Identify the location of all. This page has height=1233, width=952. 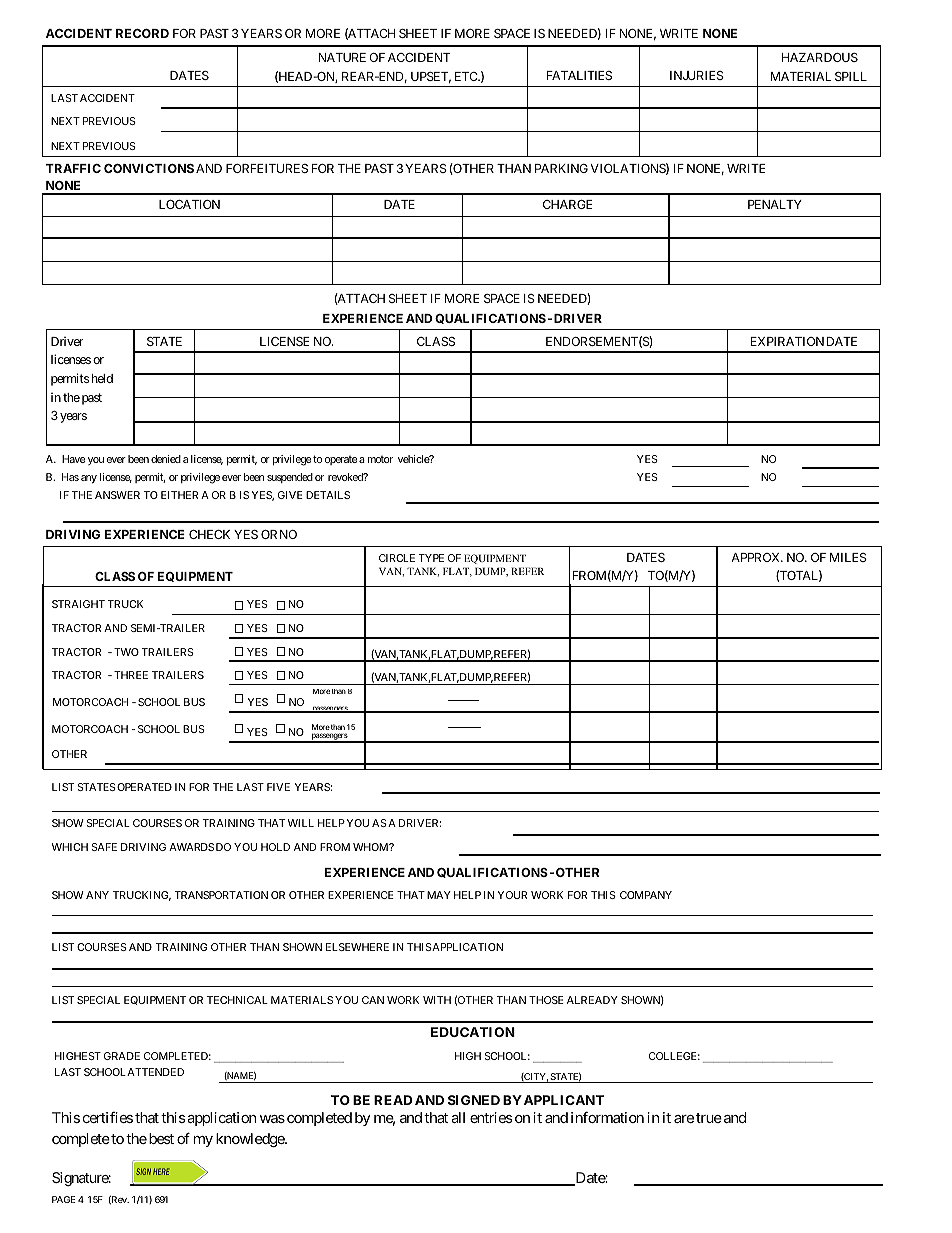
(458, 1117).
